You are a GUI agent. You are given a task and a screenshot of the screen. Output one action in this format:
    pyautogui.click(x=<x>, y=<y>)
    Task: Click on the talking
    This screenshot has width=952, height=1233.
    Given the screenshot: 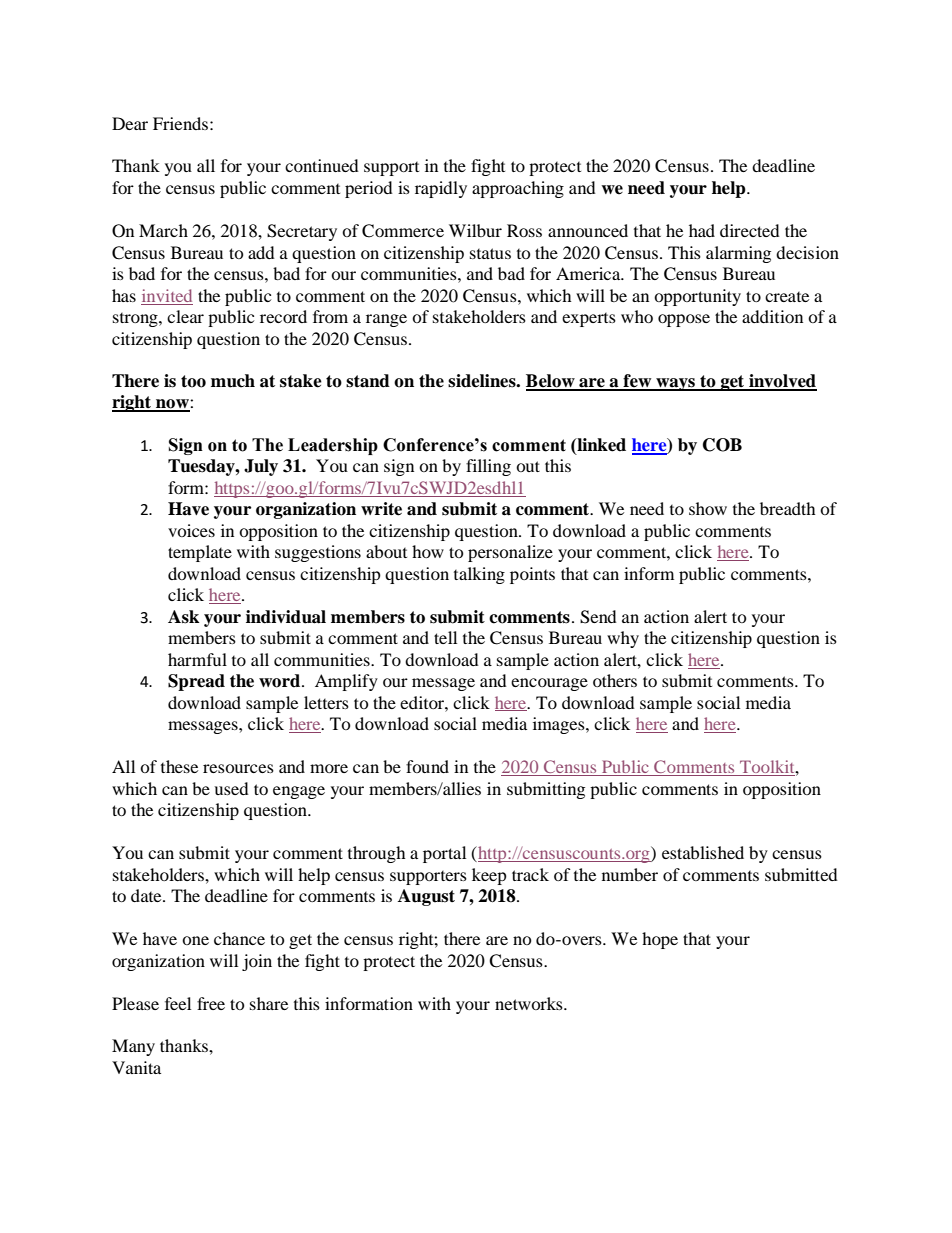 What is the action you would take?
    pyautogui.click(x=479, y=575)
